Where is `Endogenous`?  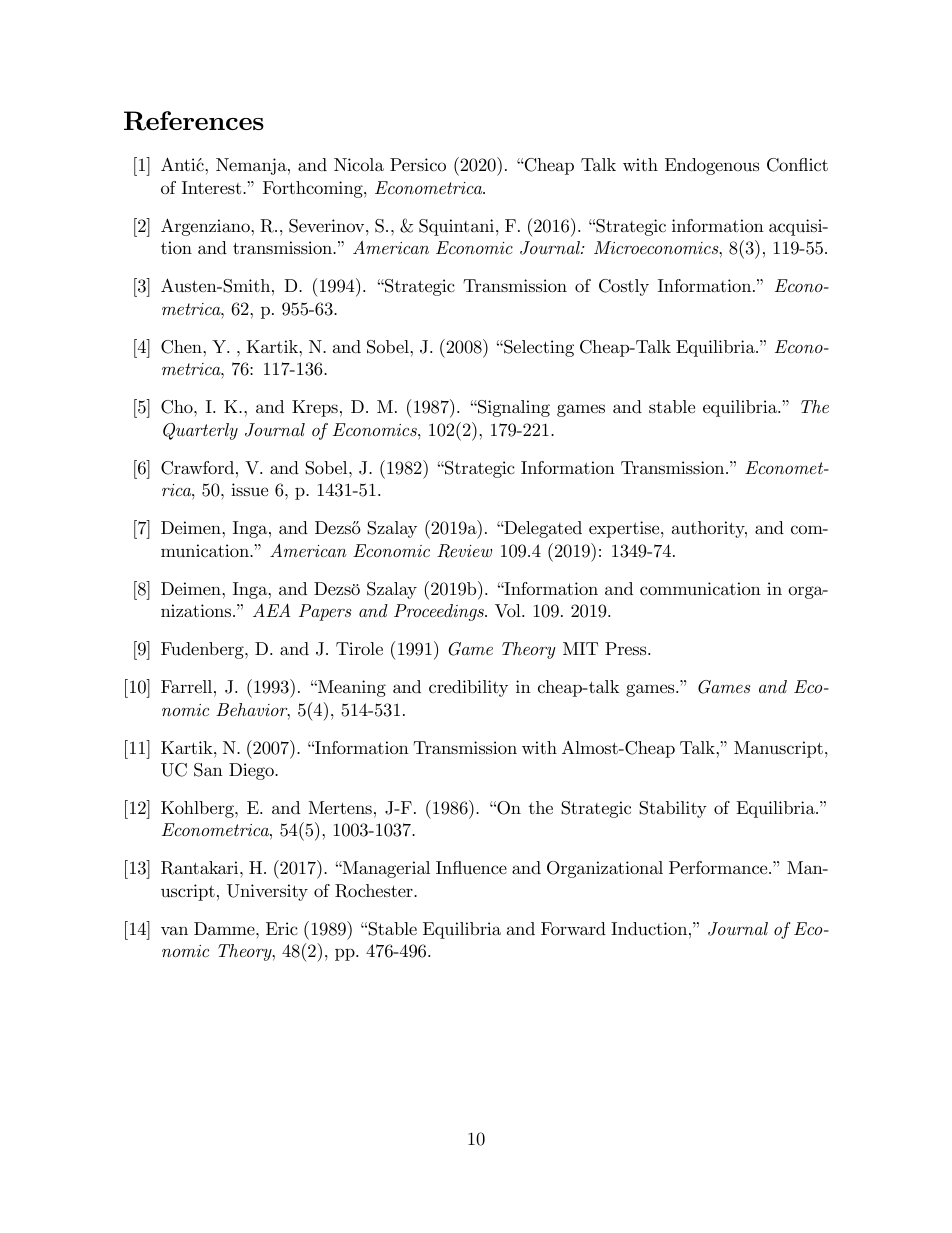 Endogenous is located at coordinates (712, 166).
